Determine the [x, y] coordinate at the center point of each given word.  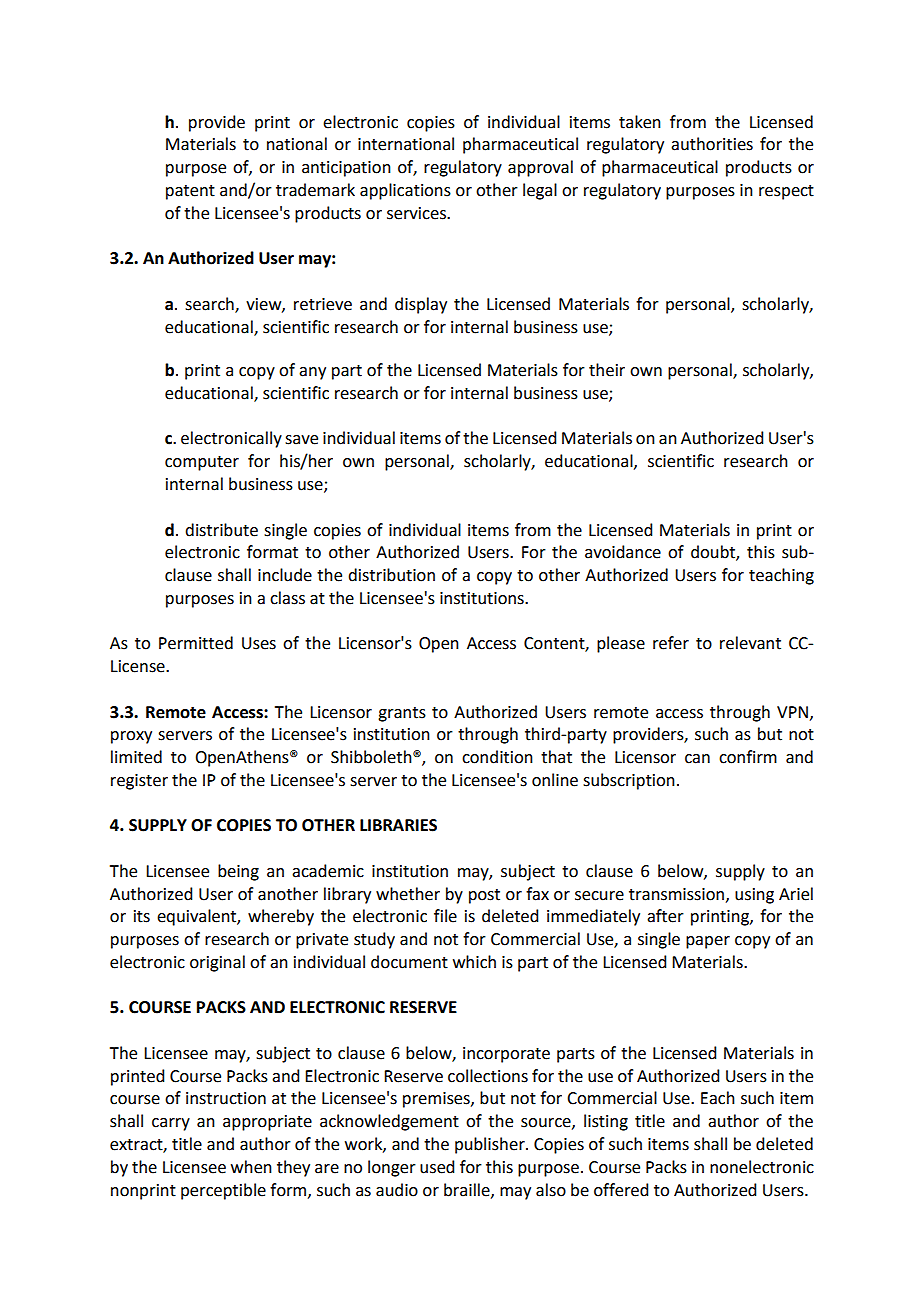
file [445, 916]
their [607, 370]
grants [402, 714]
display [421, 305]
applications [405, 191]
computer [202, 463]
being [238, 872]
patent [190, 192]
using [754, 896]
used [437, 1167]
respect [786, 192]
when [251, 1167]
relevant [750, 643]
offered [621, 1190]
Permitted [196, 643]
